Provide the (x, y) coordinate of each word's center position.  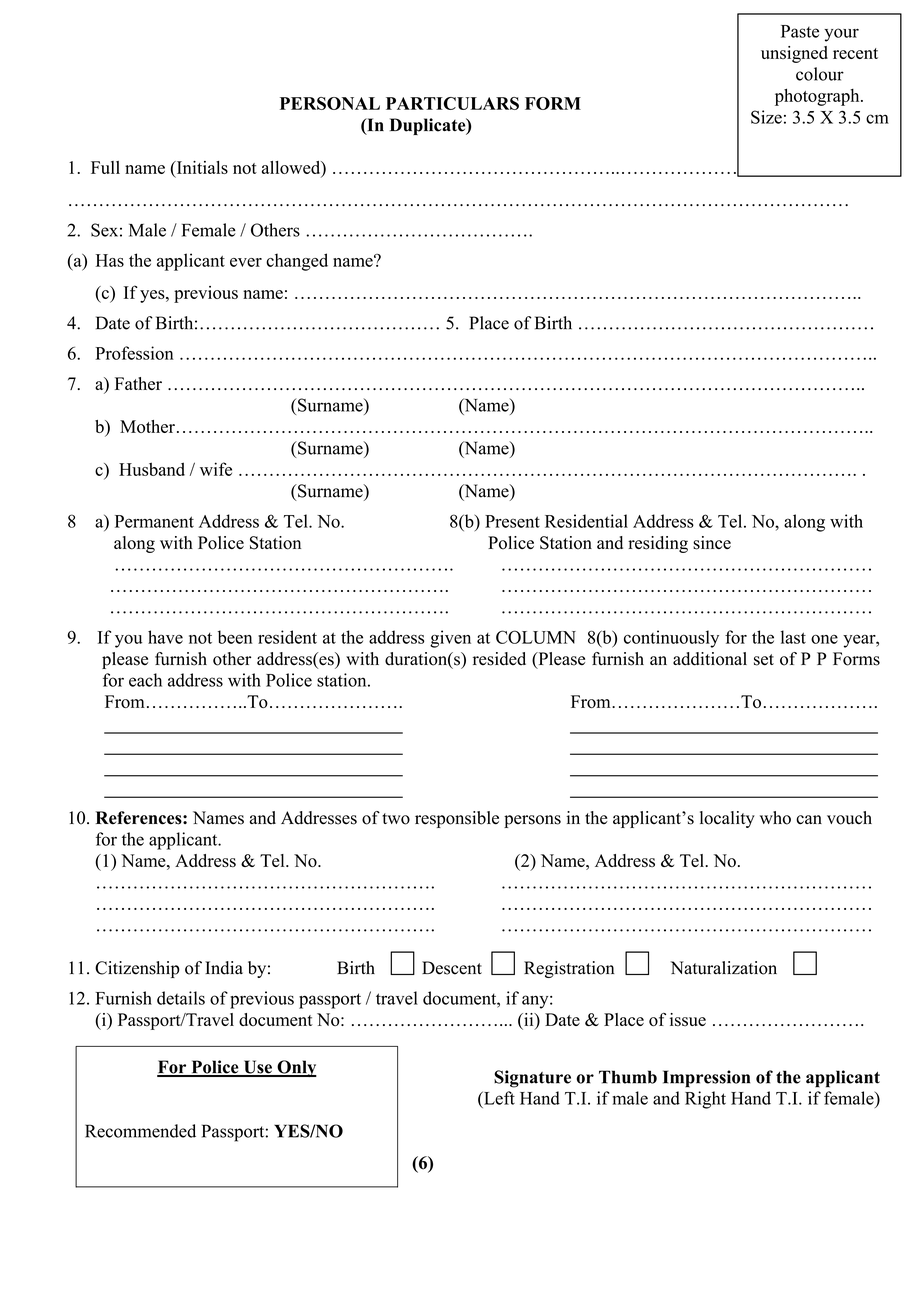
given (450, 639)
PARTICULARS (452, 103)
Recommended (140, 1131)
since (712, 543)
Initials (201, 167)
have (165, 637)
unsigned (794, 54)
